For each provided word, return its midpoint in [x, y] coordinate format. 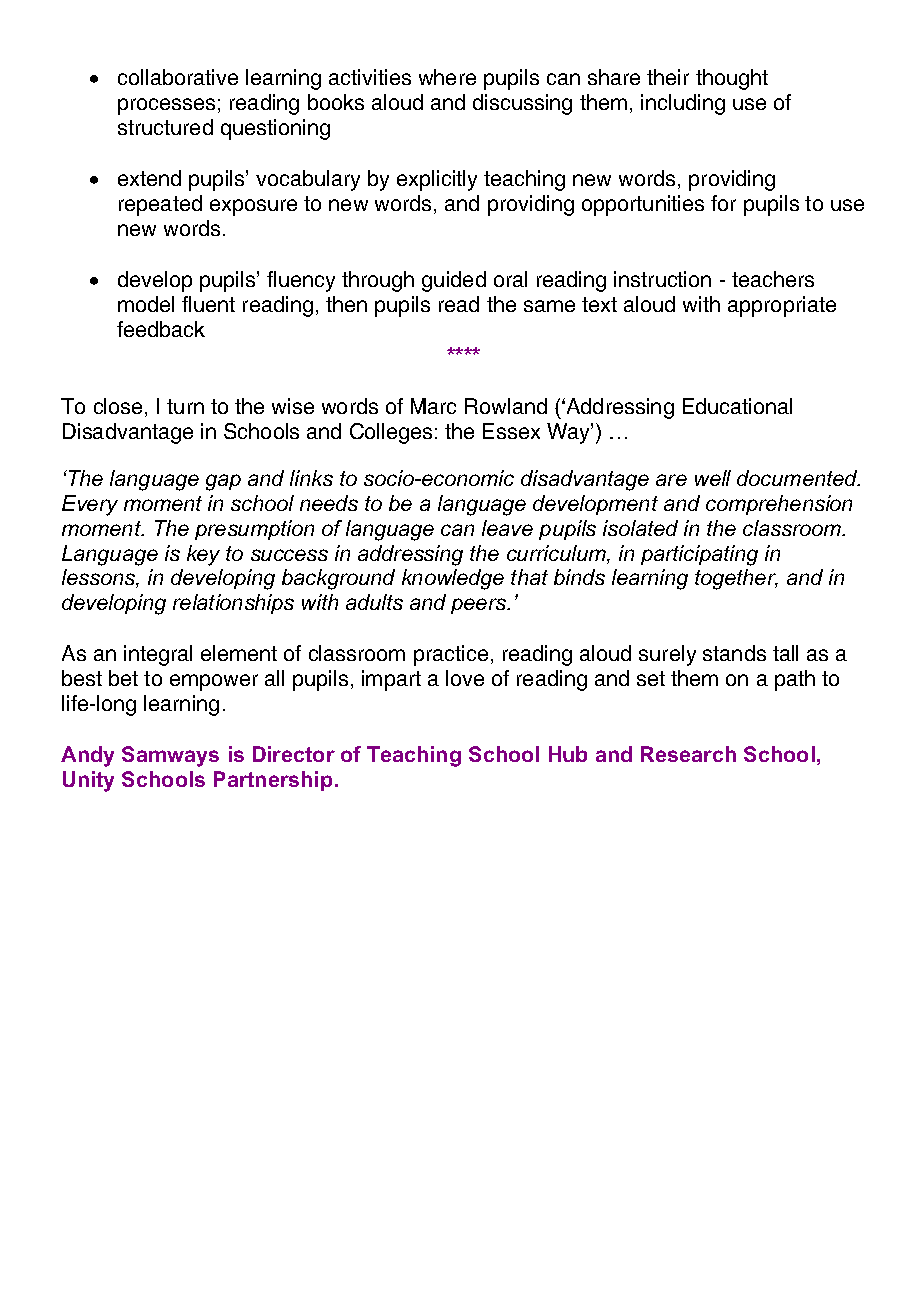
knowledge [453, 579]
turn [185, 406]
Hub [568, 754]
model [146, 304]
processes [166, 106]
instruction [662, 279]
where [447, 77]
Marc [433, 406]
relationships [233, 604]
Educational [737, 406]
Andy [87, 756]
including [683, 104]
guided [454, 281]
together [736, 579]
